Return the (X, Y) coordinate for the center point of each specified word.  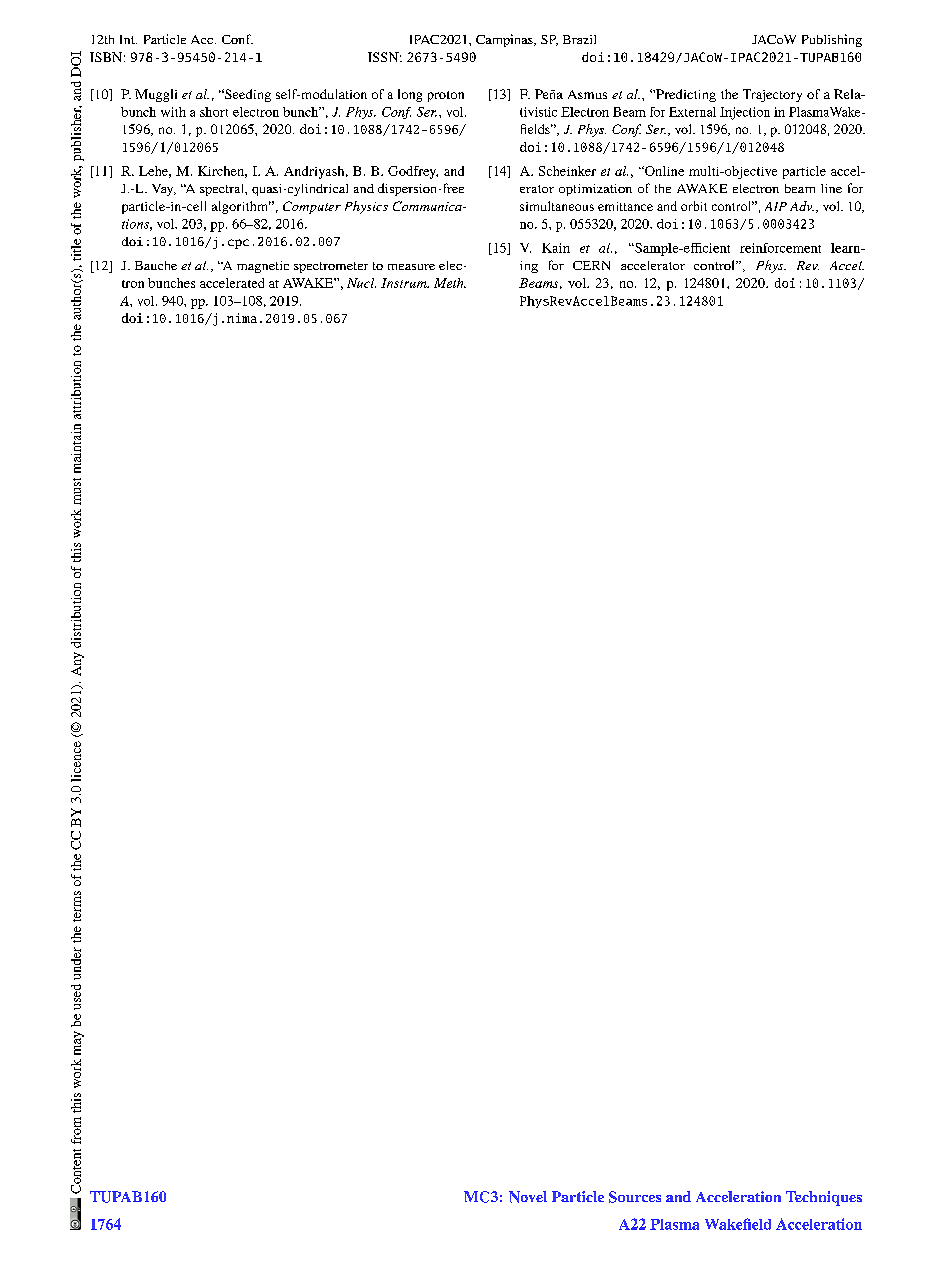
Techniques (824, 1198)
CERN (591, 265)
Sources (635, 1197)
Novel (528, 1197)
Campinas (505, 40)
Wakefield (738, 1224)
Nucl (361, 283)
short (214, 112)
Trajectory (772, 95)
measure (411, 267)
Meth (450, 283)
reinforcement (780, 248)
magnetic (263, 267)
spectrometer (331, 267)
